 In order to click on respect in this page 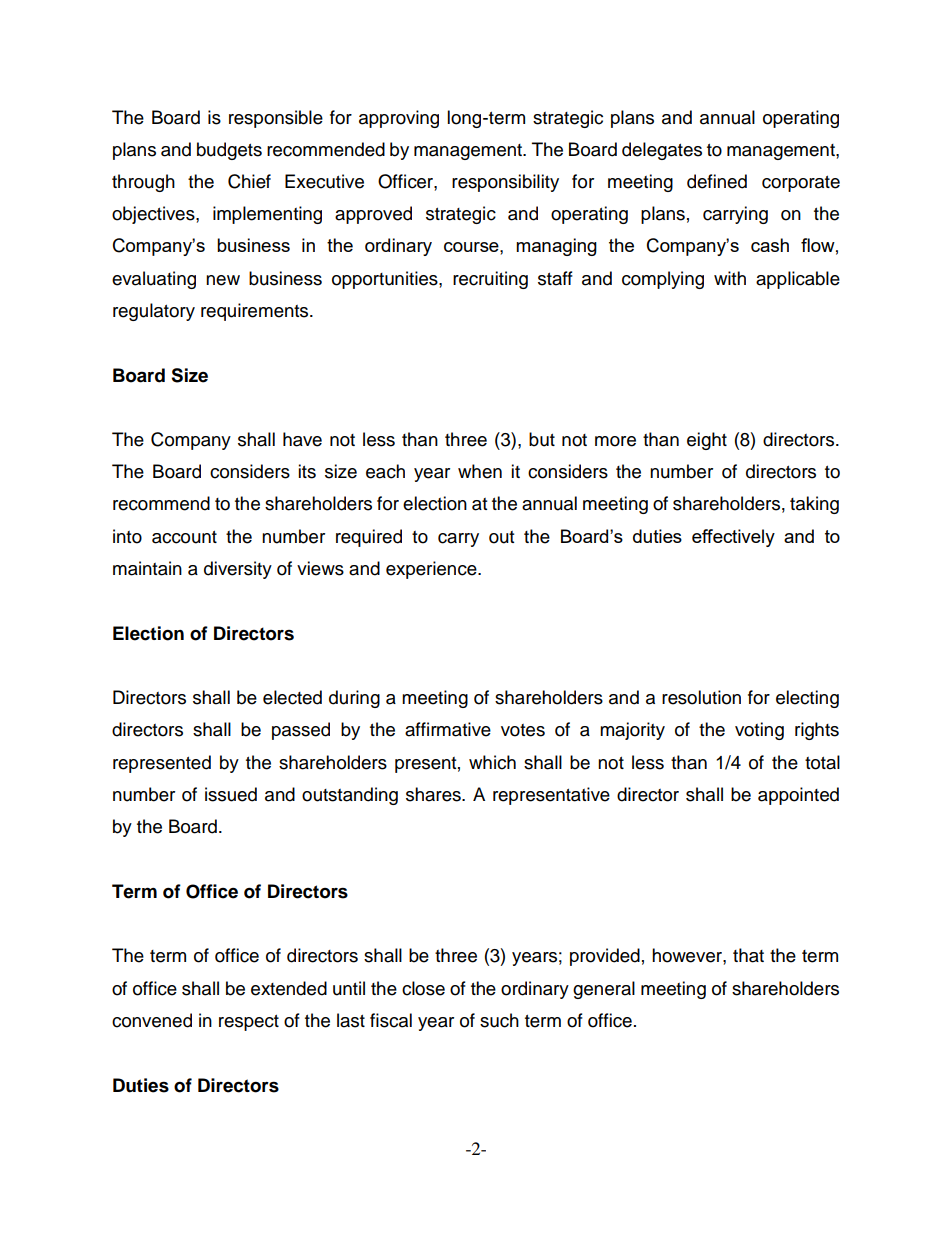, I will do `click(249, 1023)`.
